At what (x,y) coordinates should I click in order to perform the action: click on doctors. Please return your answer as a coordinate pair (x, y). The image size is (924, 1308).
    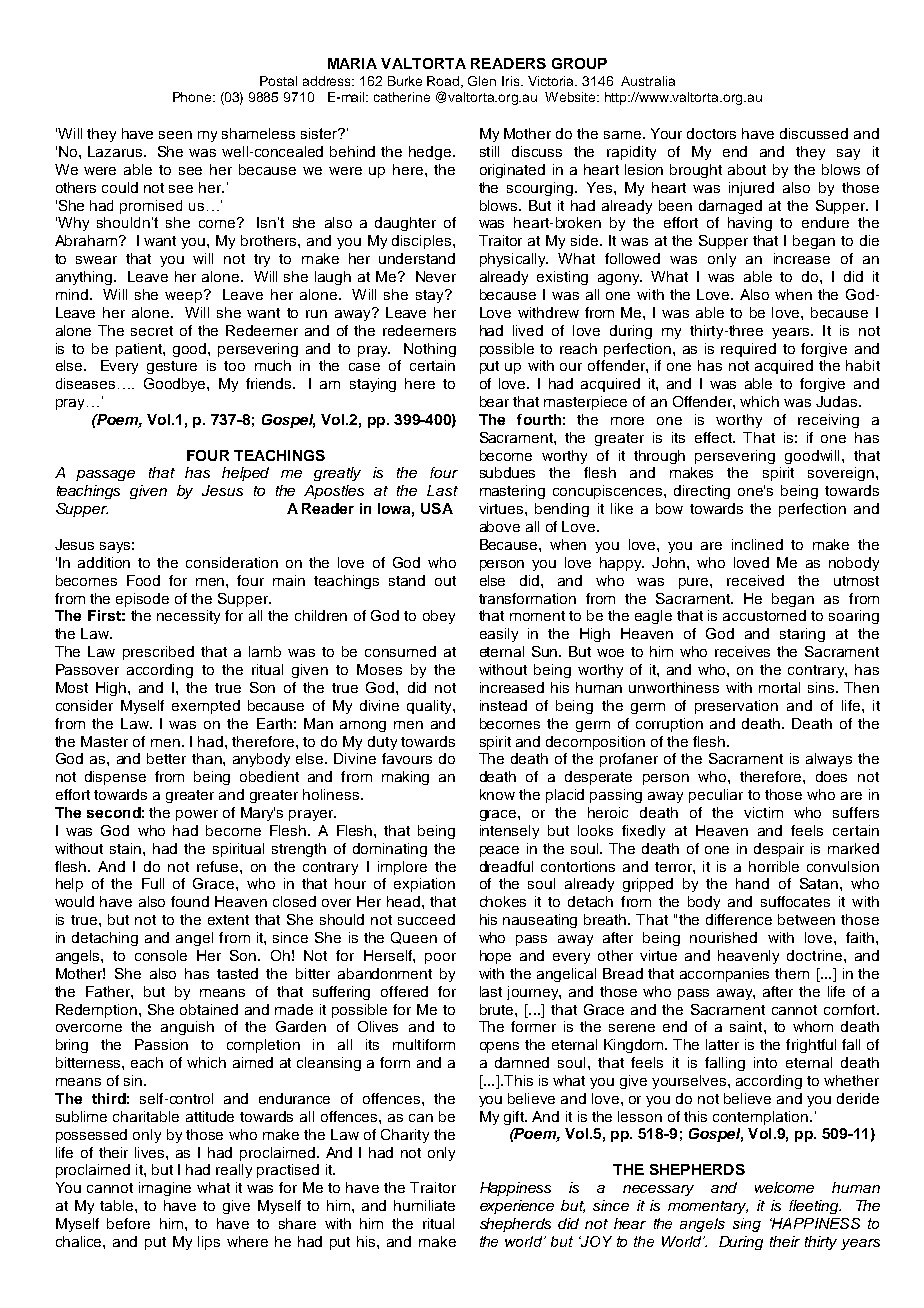
    Looking at the image, I should click on (711, 133).
